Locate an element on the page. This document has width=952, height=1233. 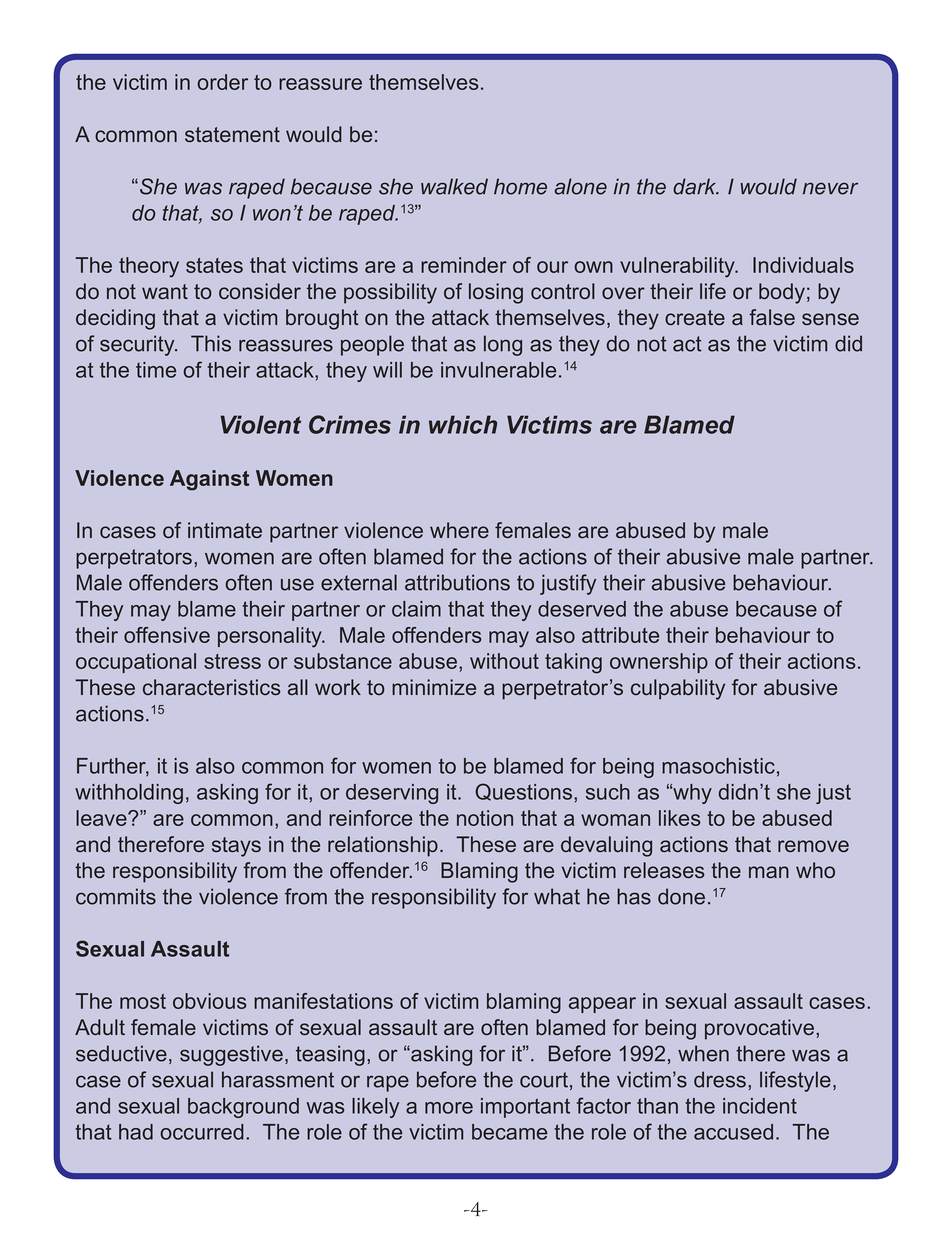
statement is located at coordinates (232, 134).
